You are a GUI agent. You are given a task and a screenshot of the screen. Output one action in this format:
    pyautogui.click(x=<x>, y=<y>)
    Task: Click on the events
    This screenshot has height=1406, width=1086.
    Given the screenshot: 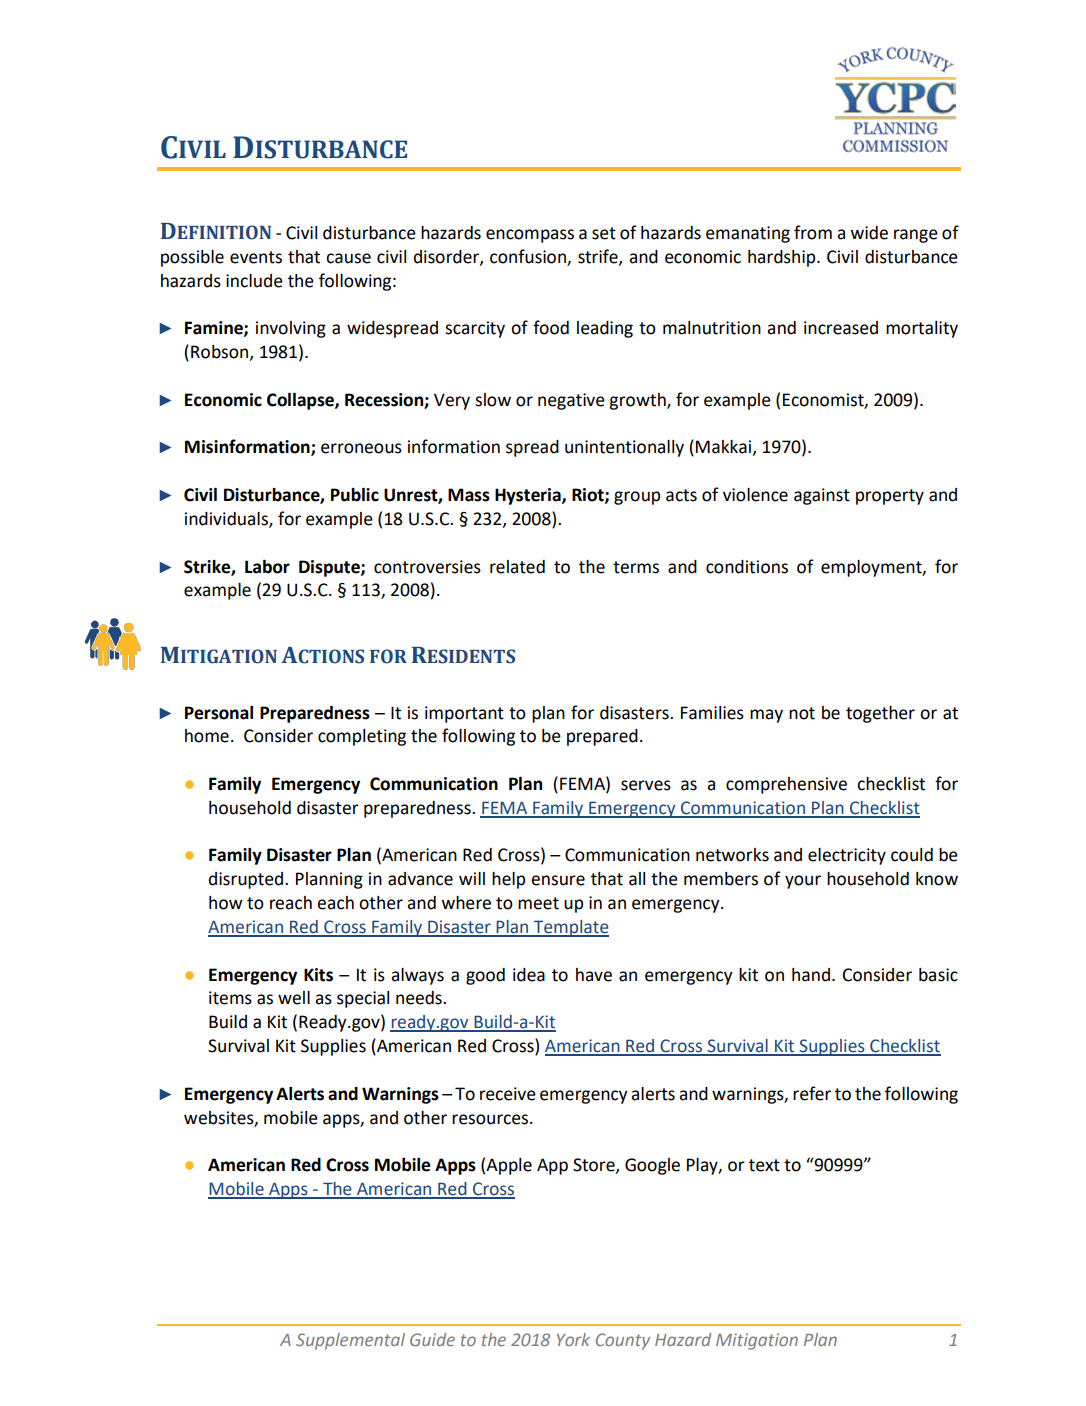 What is the action you would take?
    pyautogui.click(x=256, y=257)
